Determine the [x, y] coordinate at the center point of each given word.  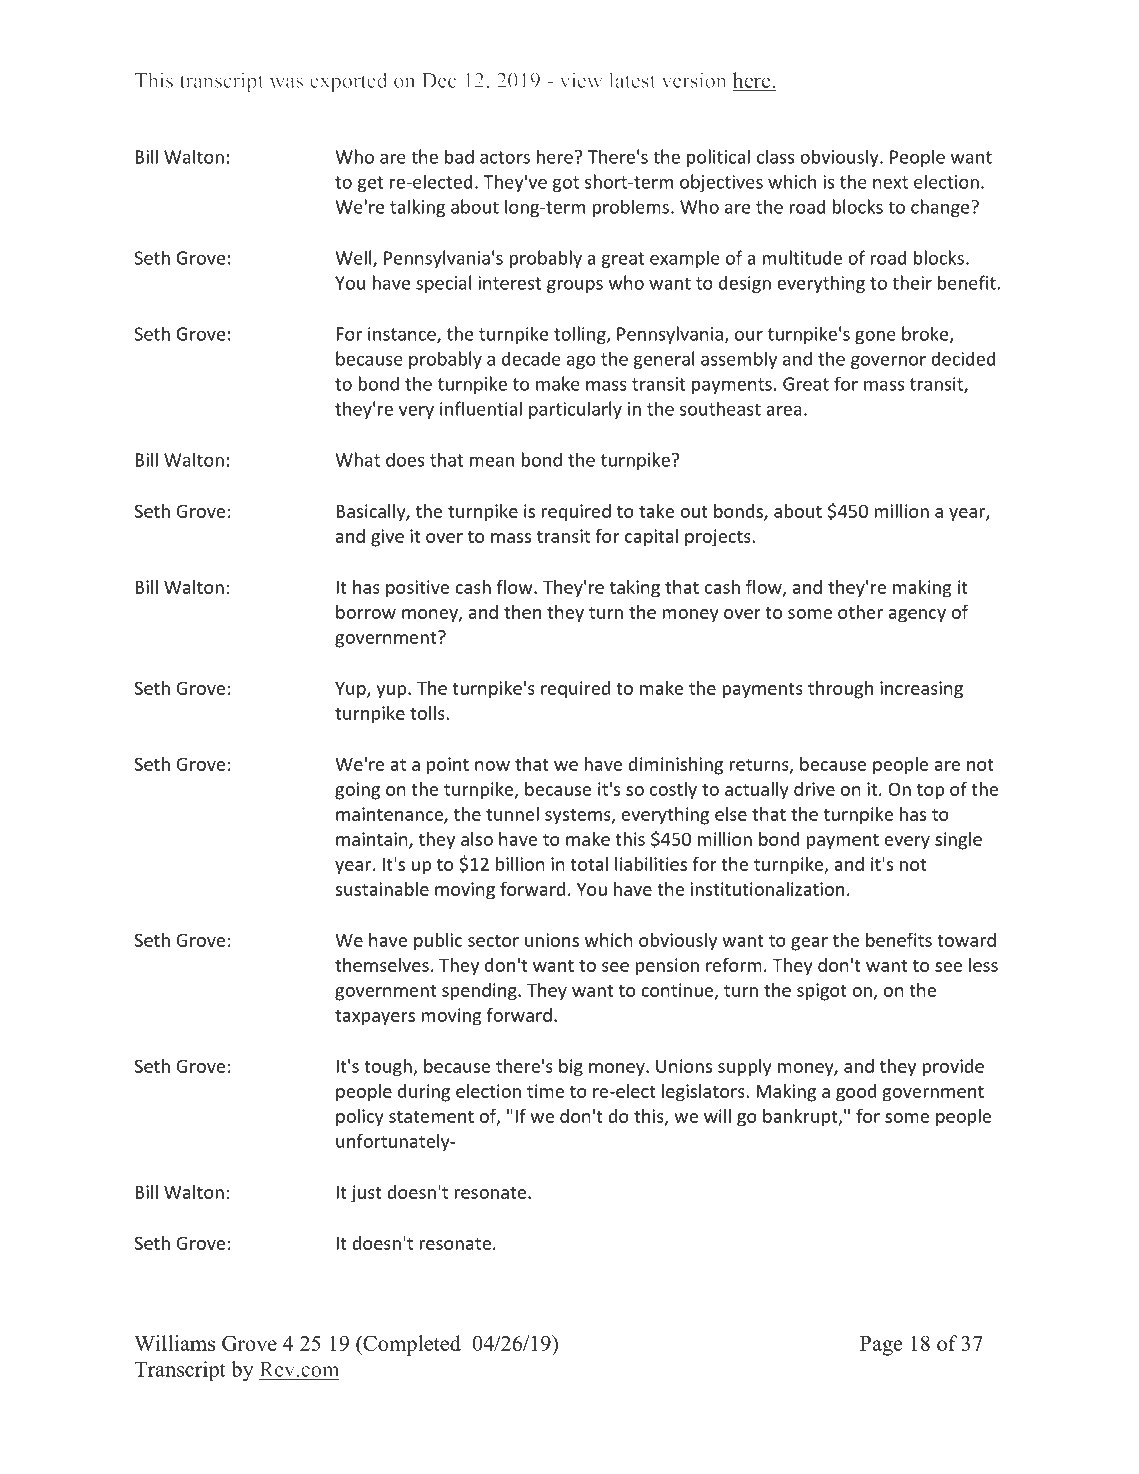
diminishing [675, 766]
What [357, 459]
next [890, 182]
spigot [822, 992]
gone [875, 337]
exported [348, 82]
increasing [921, 690]
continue [678, 991]
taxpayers [375, 1018]
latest [632, 80]
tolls [428, 713]
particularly [575, 410]
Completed [411, 1345]
